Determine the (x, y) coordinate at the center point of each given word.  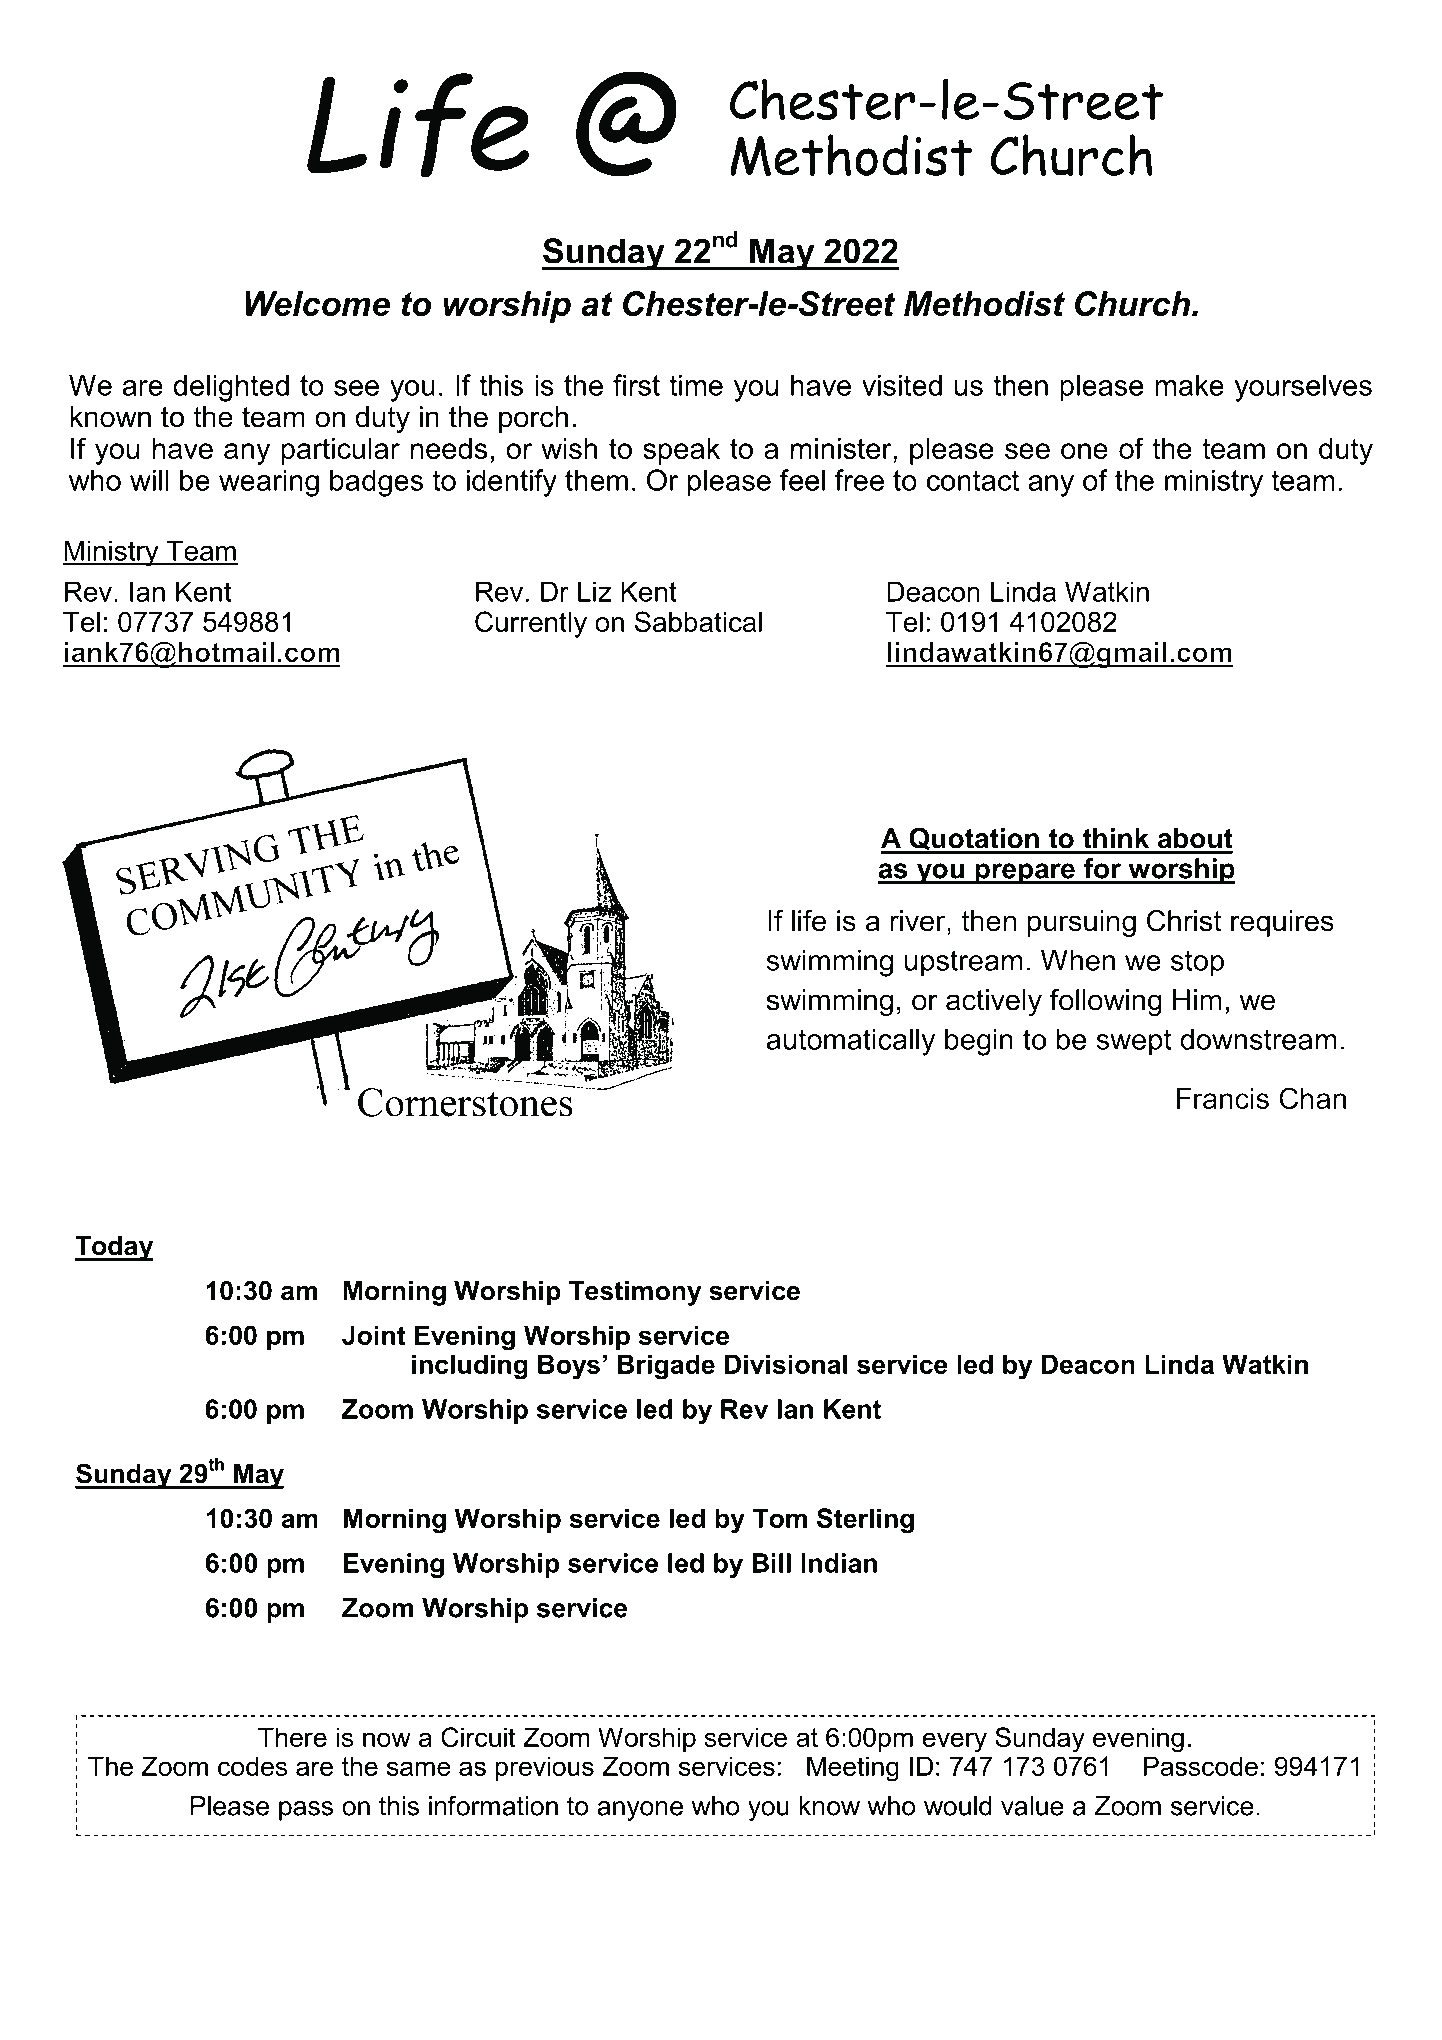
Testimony (635, 1293)
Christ (1184, 921)
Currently (531, 624)
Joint (374, 1335)
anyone (640, 1811)
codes (252, 1766)
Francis (1223, 1098)
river (919, 921)
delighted (231, 388)
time (696, 385)
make (1189, 385)
